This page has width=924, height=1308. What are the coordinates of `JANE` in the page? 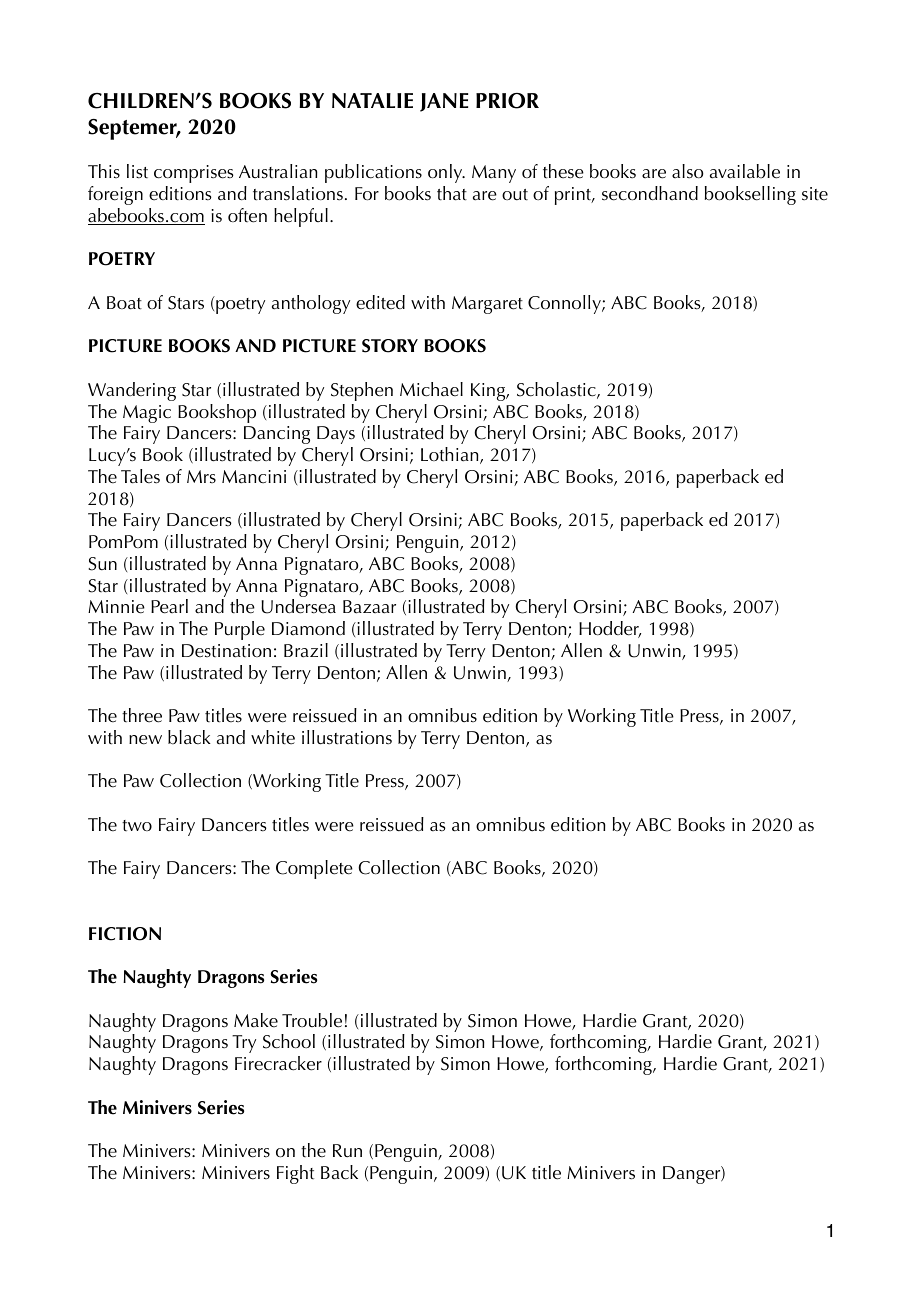 It's located at (444, 102).
